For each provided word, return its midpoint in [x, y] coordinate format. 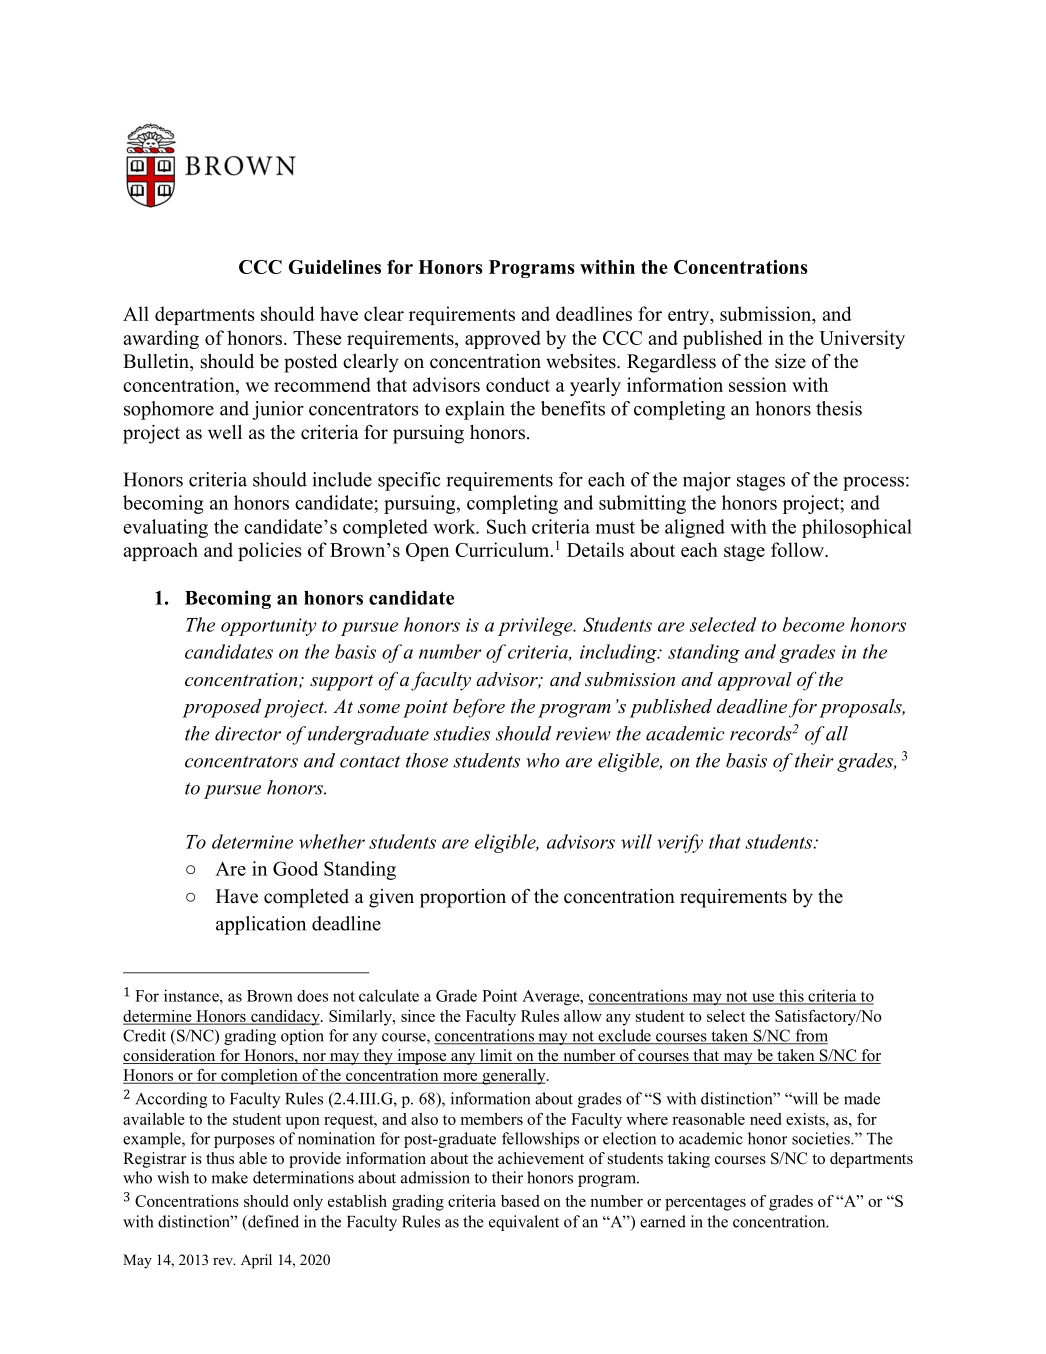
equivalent [524, 1223]
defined [272, 1221]
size [790, 361]
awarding [161, 339]
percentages [705, 1204]
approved [503, 339]
